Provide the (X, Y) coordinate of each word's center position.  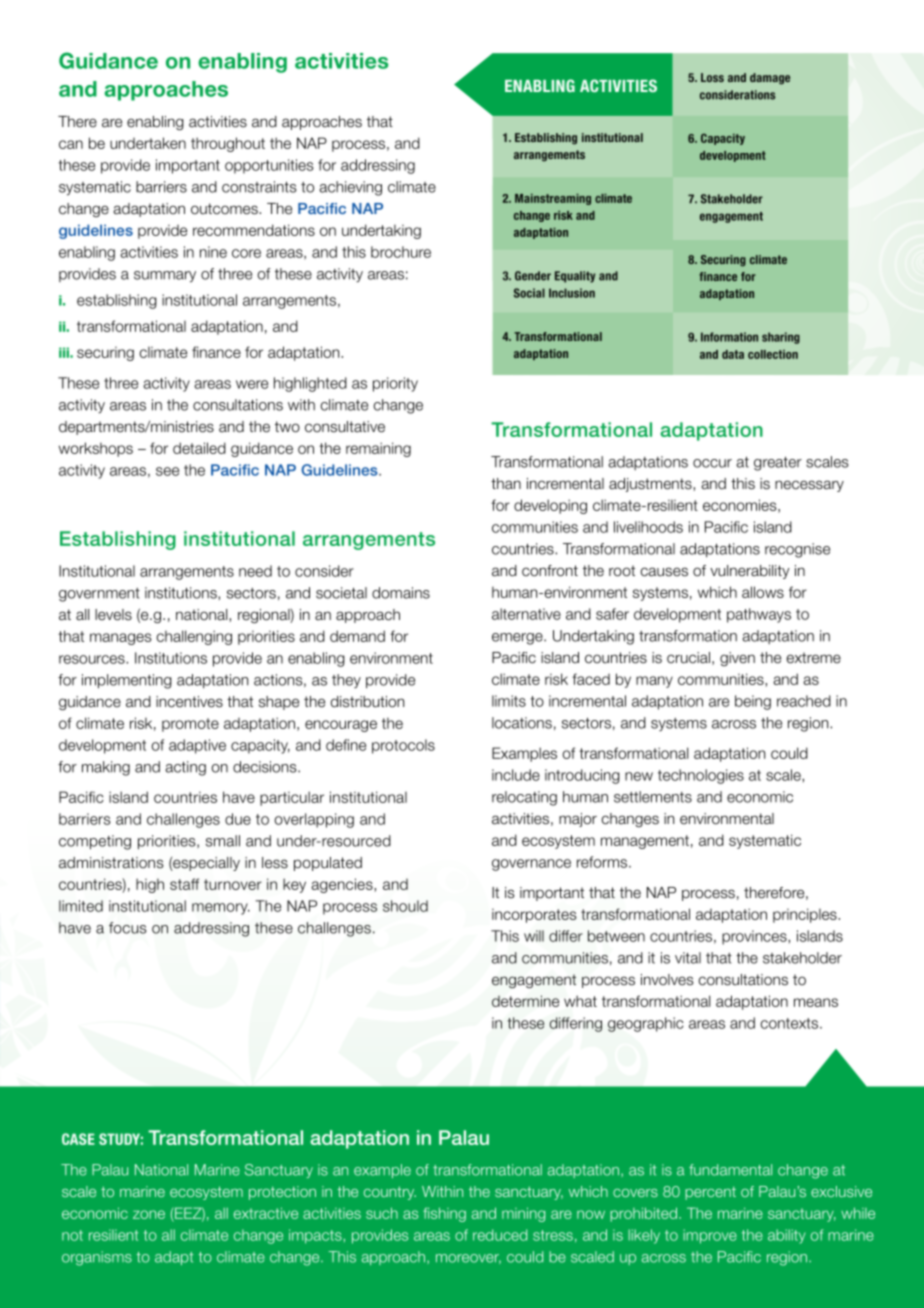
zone (149, 1214)
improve (710, 1236)
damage (770, 79)
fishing (444, 1214)
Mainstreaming (553, 199)
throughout (228, 144)
